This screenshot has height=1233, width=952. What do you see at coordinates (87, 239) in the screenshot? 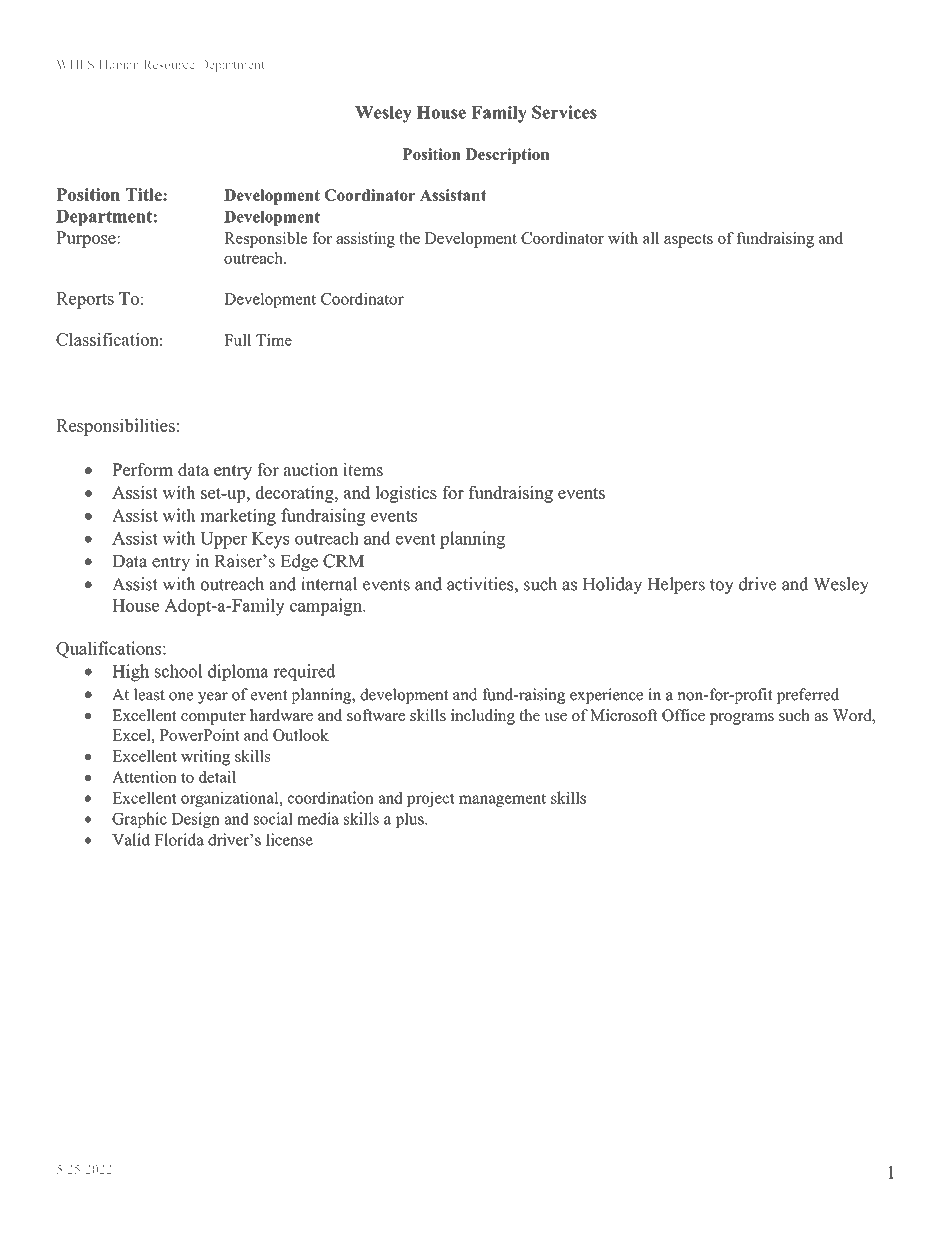
I see `Purpose` at bounding box center [87, 239].
